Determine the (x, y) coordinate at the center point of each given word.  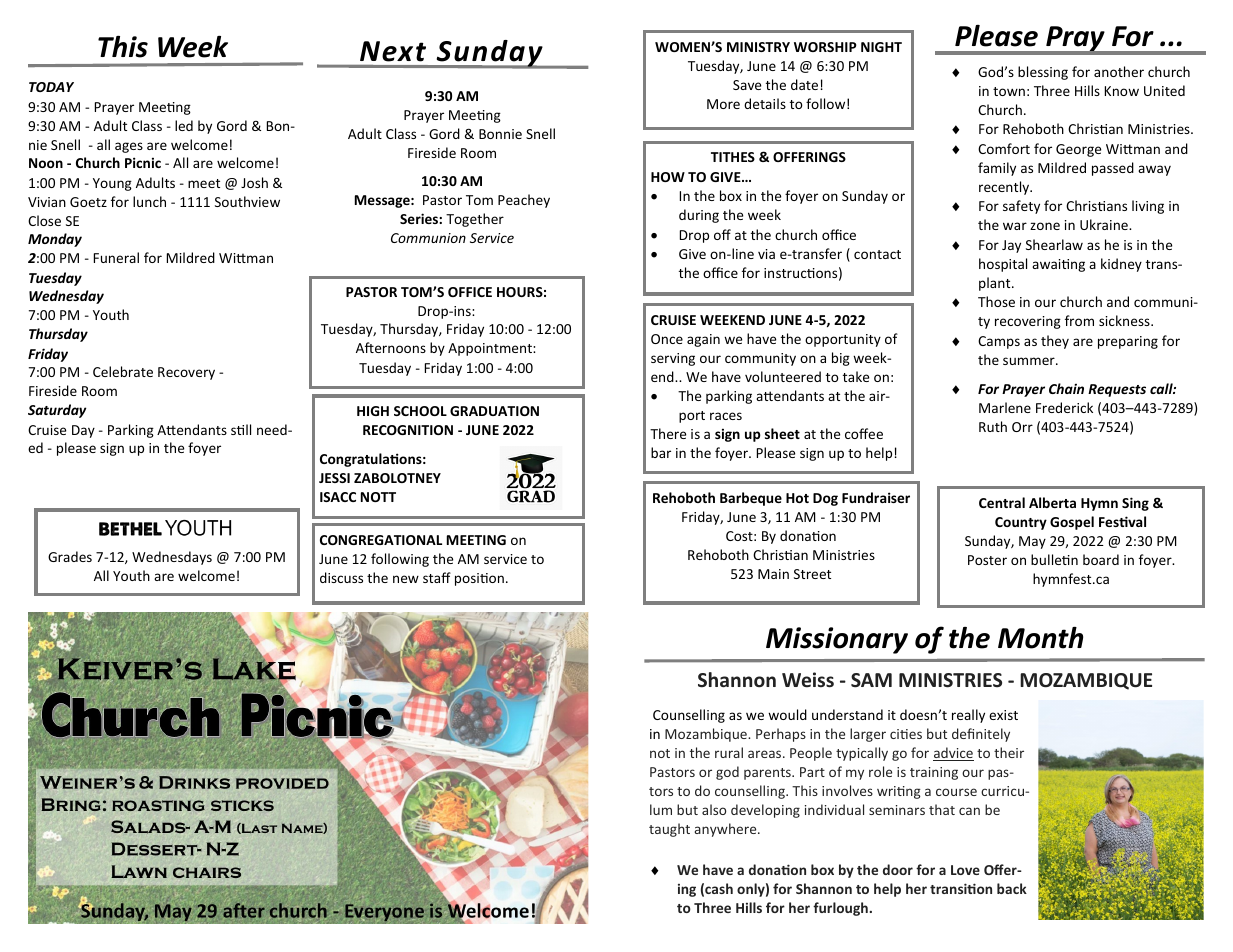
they (1055, 342)
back (1012, 888)
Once (667, 339)
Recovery (186, 373)
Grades (70, 556)
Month (1040, 638)
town (1009, 91)
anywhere (726, 830)
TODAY (51, 87)
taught (669, 830)
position (479, 579)
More (723, 104)
